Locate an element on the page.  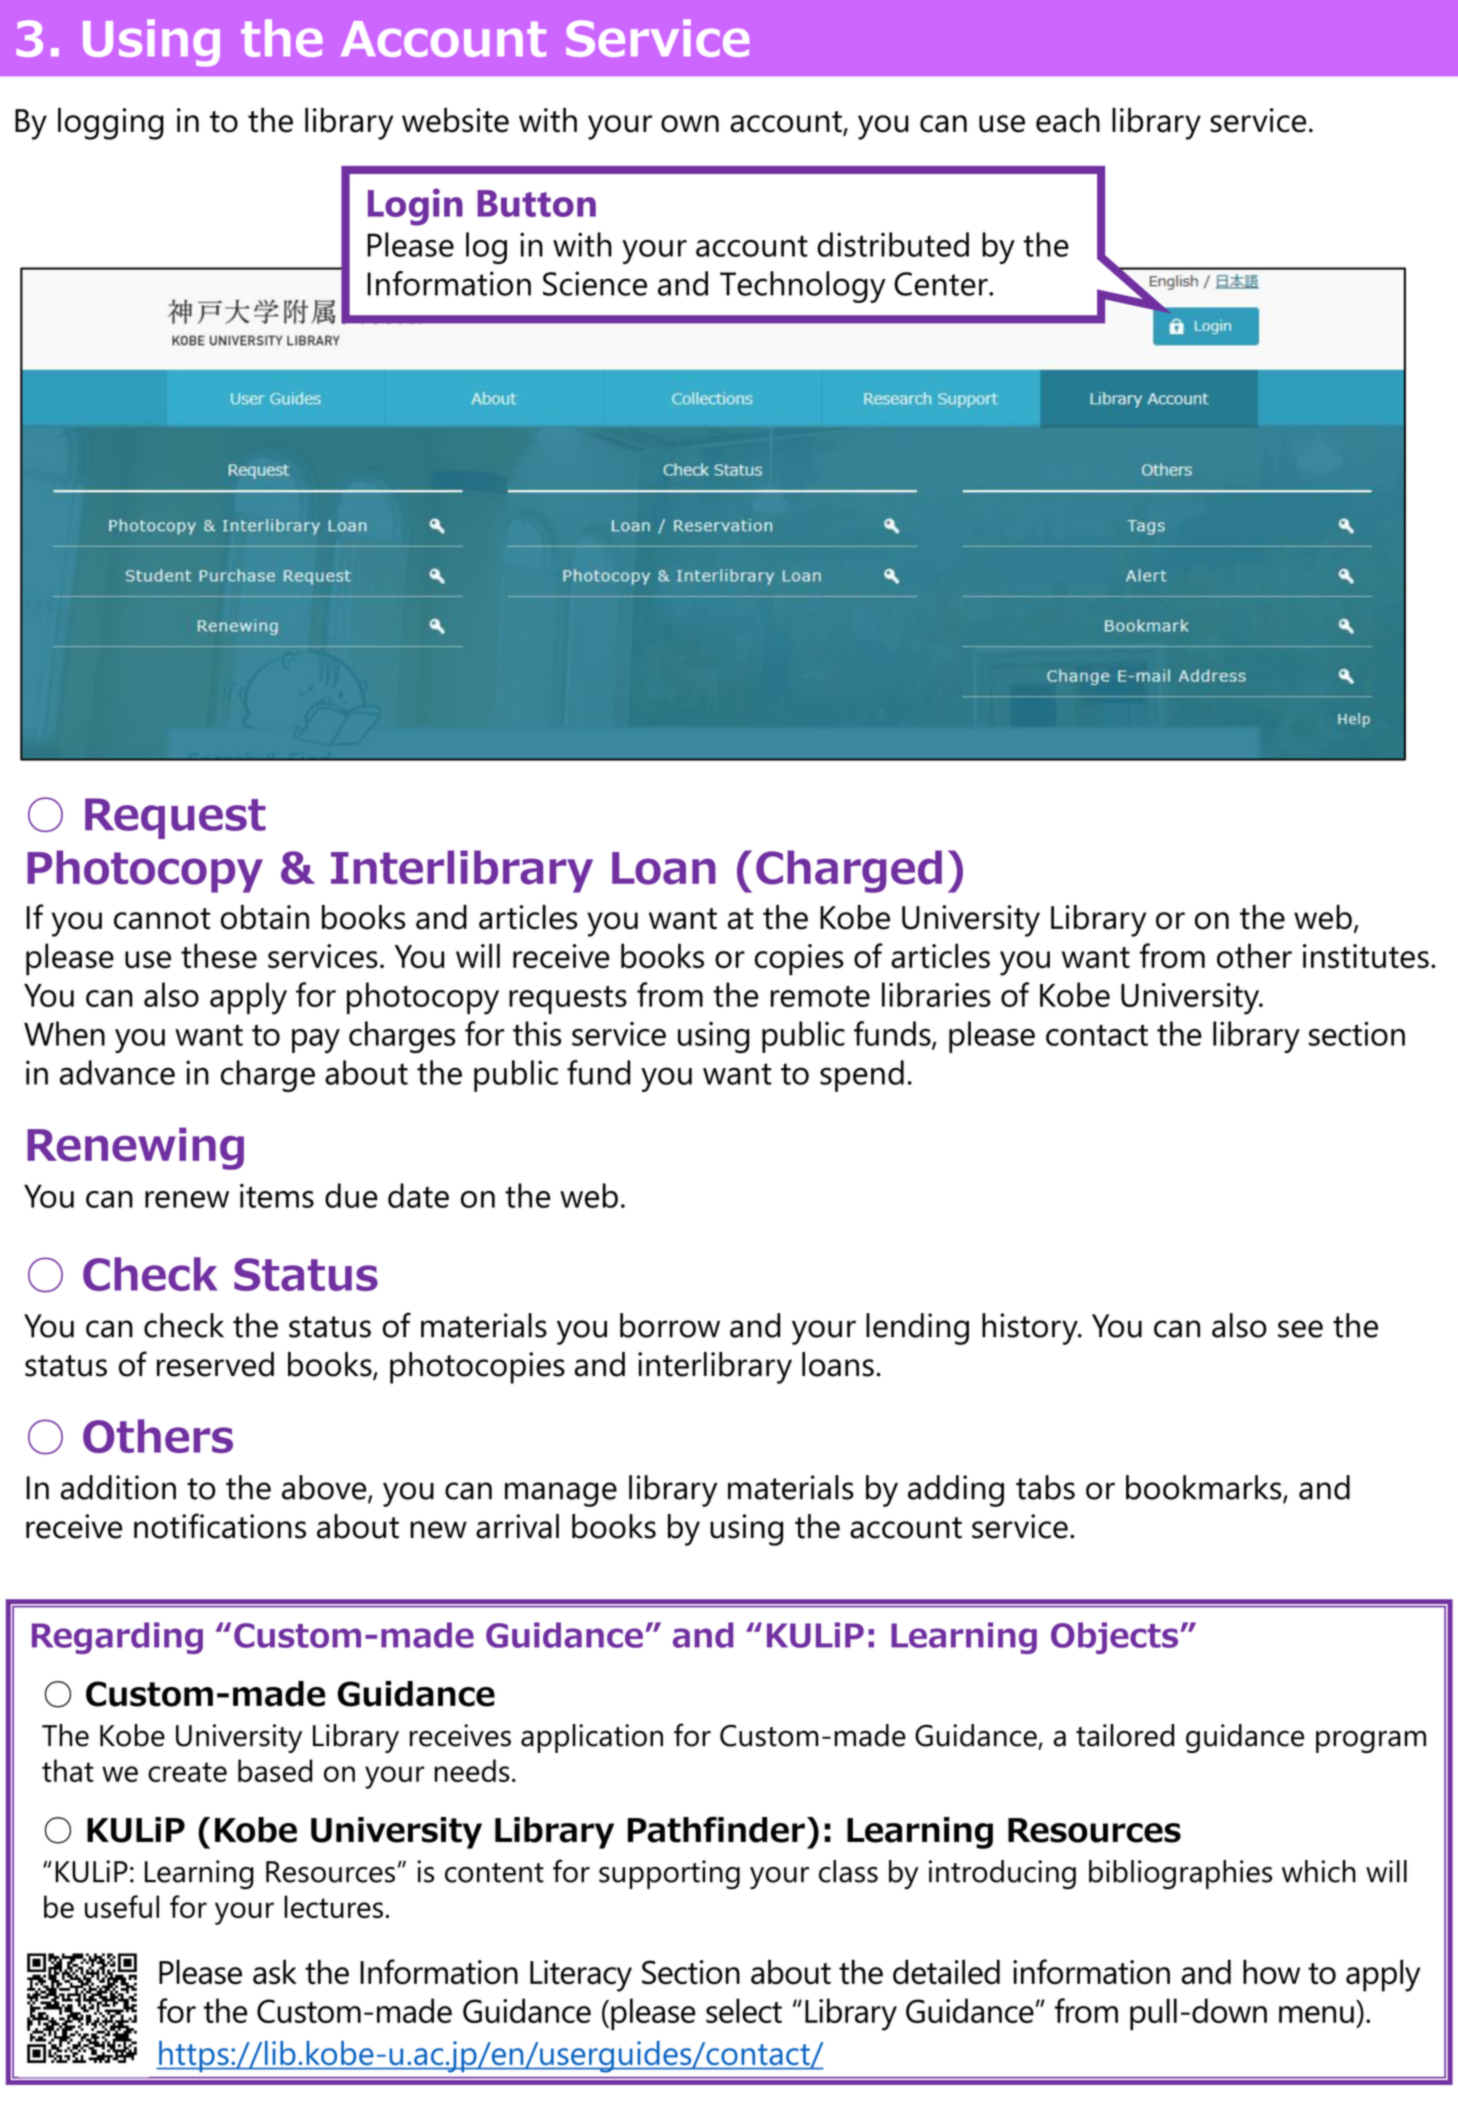
each is located at coordinates (1068, 120).
